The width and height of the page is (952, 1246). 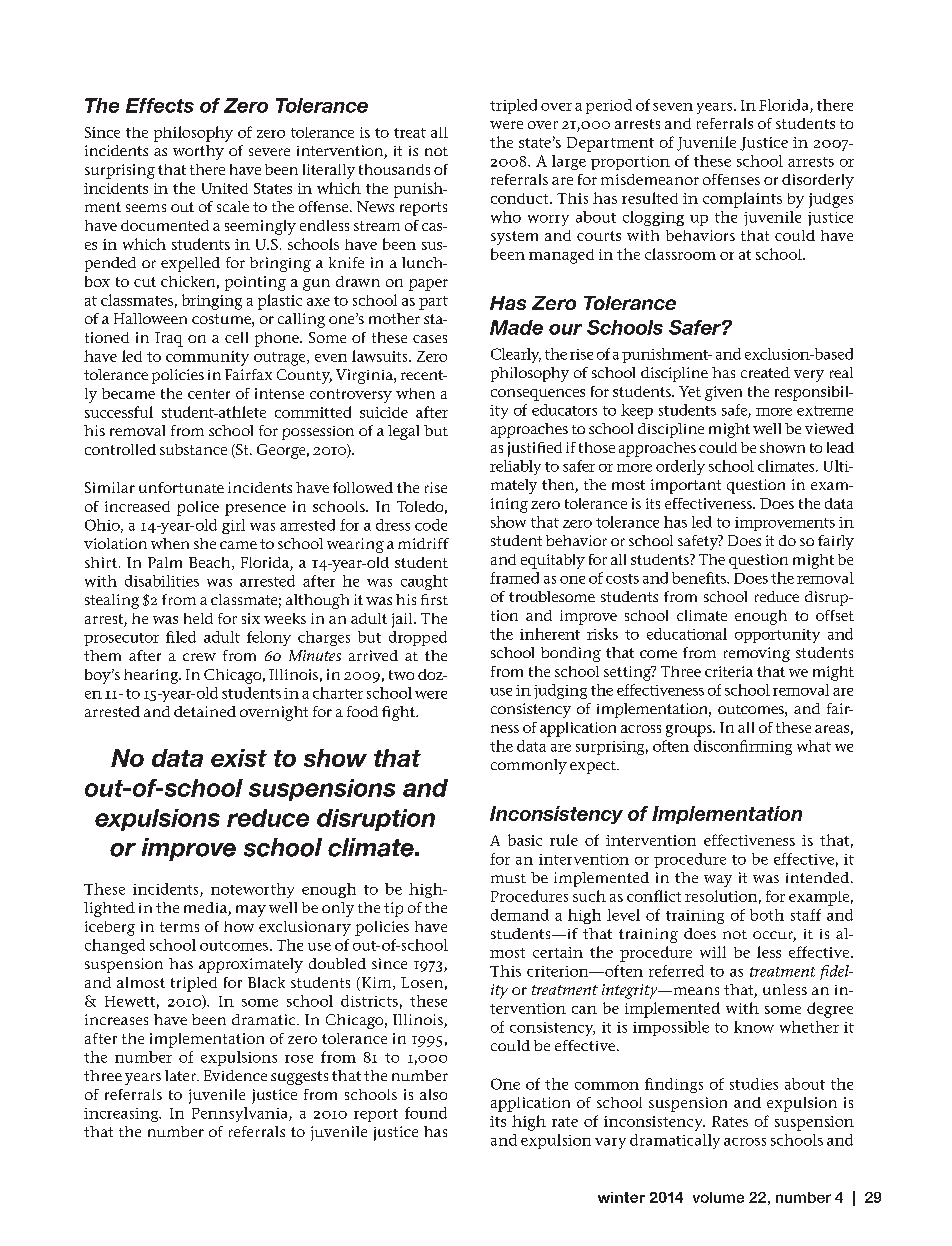 I want to click on Pennsylvania, so click(x=241, y=1114).
